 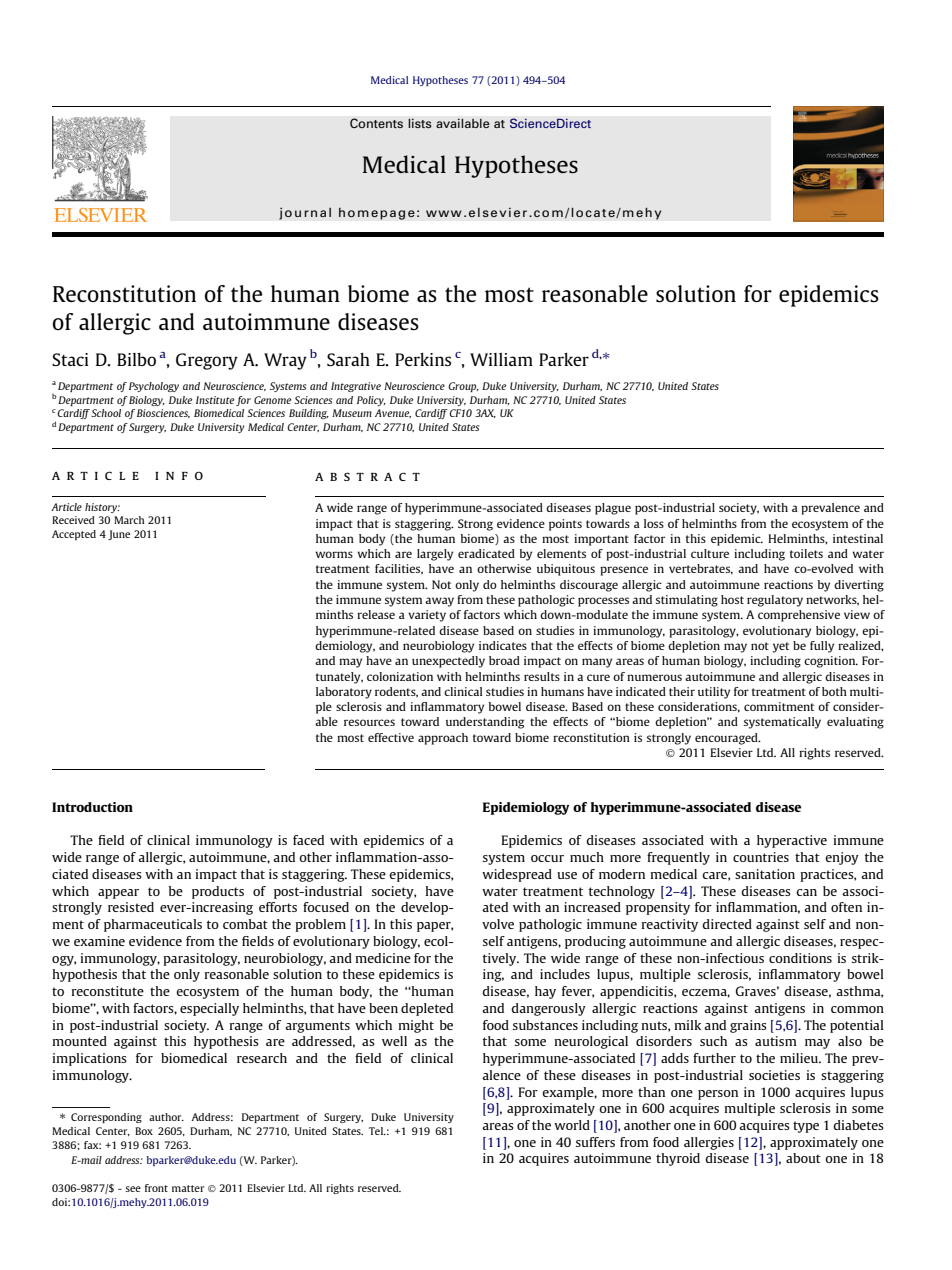 I want to click on pharmaceuticals, so click(x=153, y=925).
